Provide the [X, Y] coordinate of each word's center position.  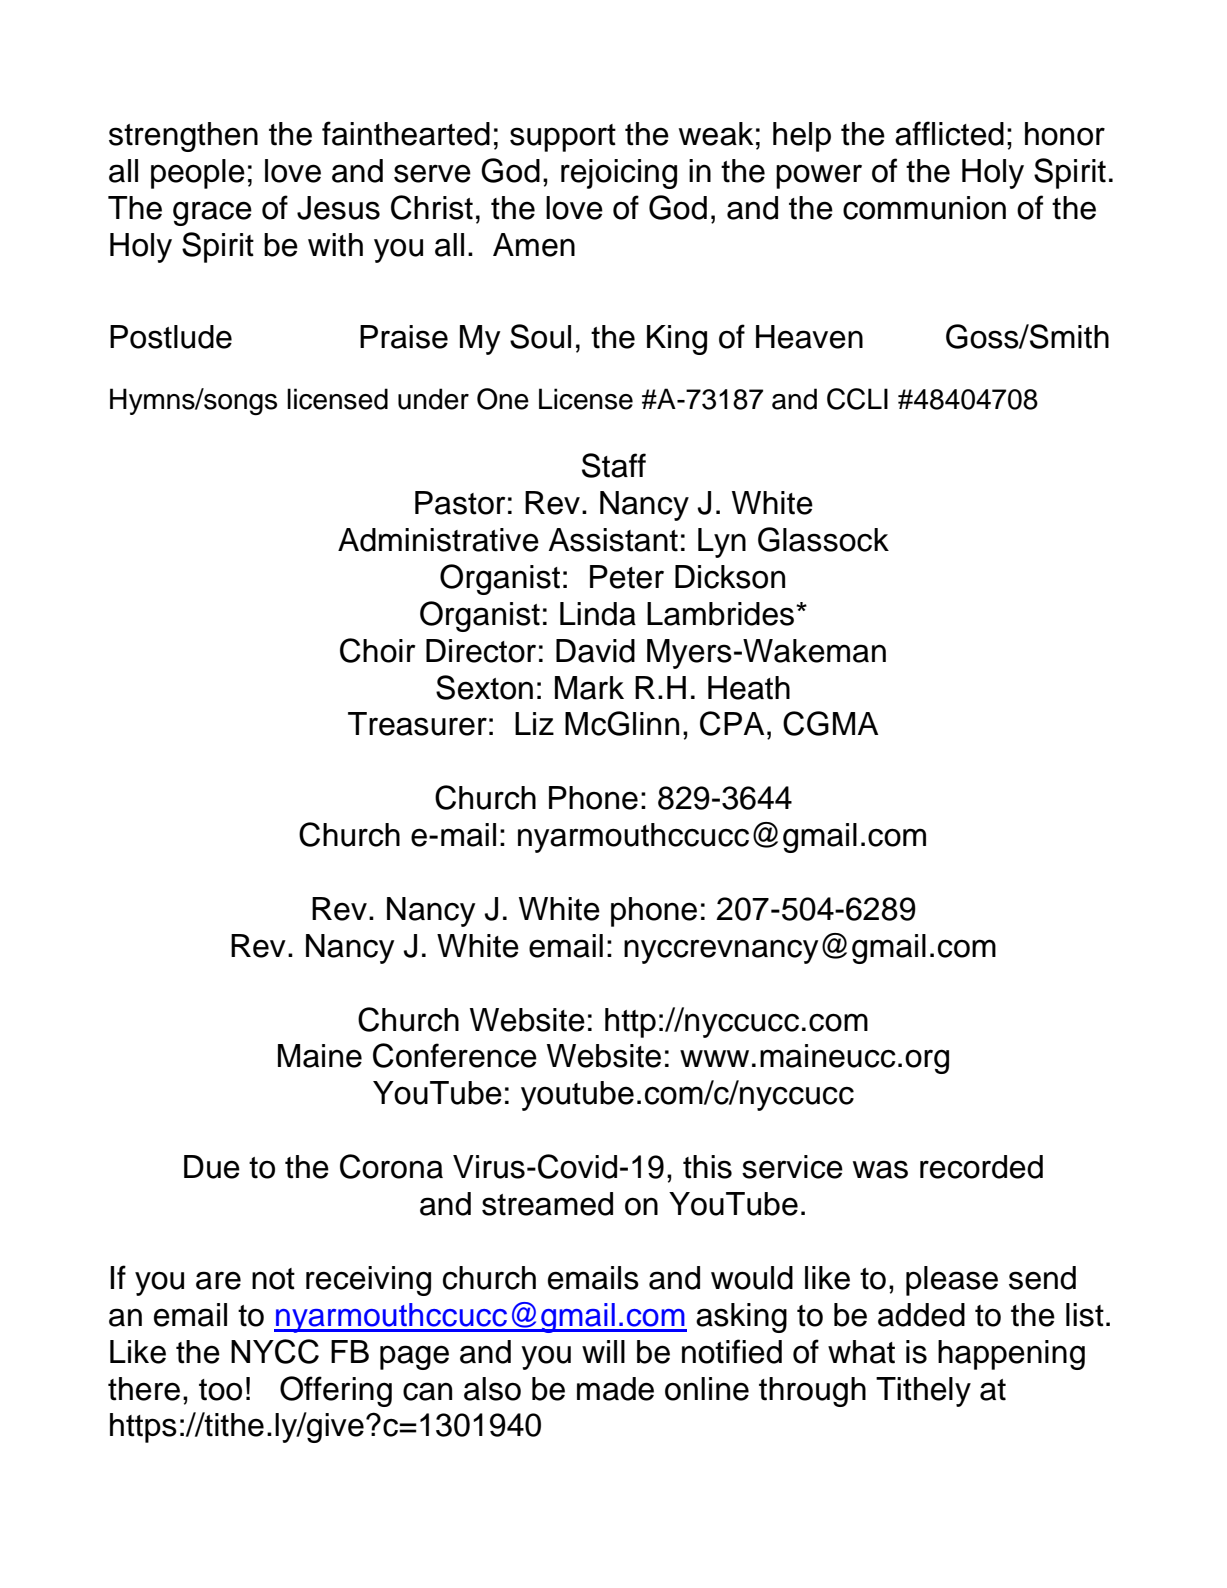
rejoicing [619, 174]
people [198, 174]
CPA [732, 723]
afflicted [949, 133]
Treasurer [417, 724]
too [220, 1390]
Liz [534, 723]
